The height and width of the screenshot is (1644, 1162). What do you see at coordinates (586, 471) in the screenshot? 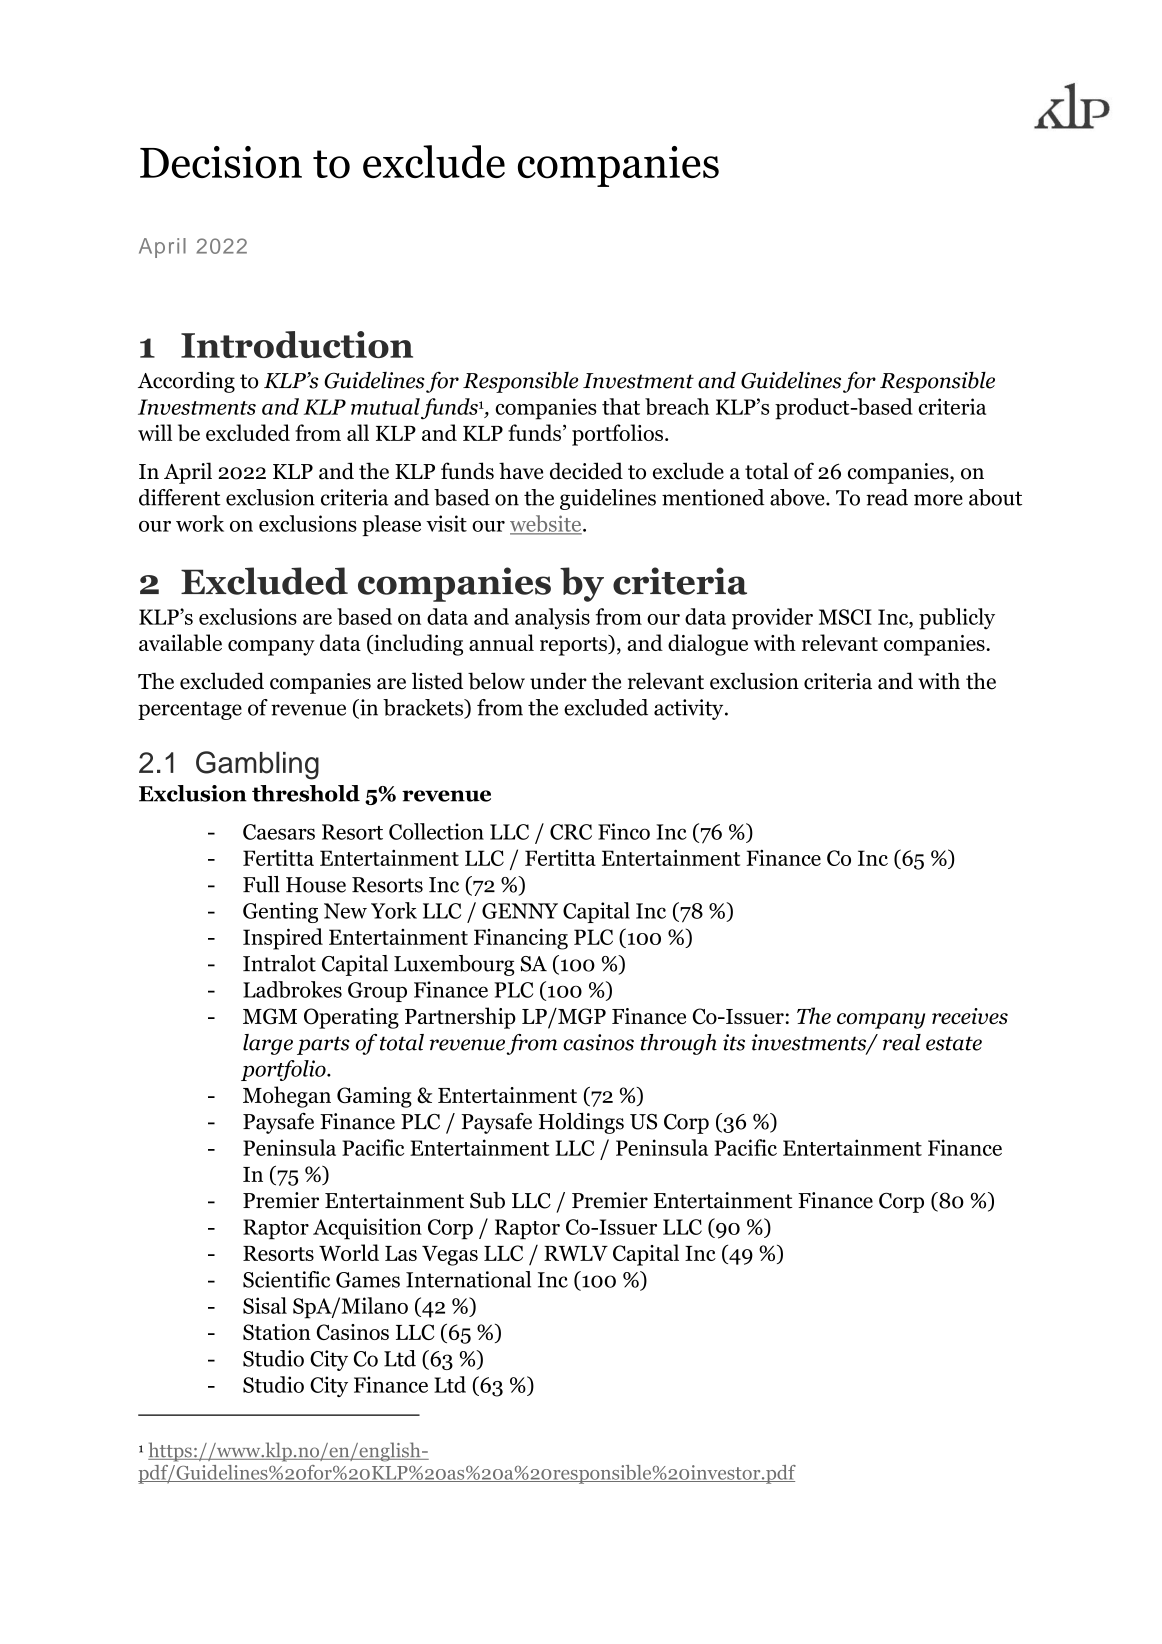
I see `decided` at bounding box center [586, 471].
